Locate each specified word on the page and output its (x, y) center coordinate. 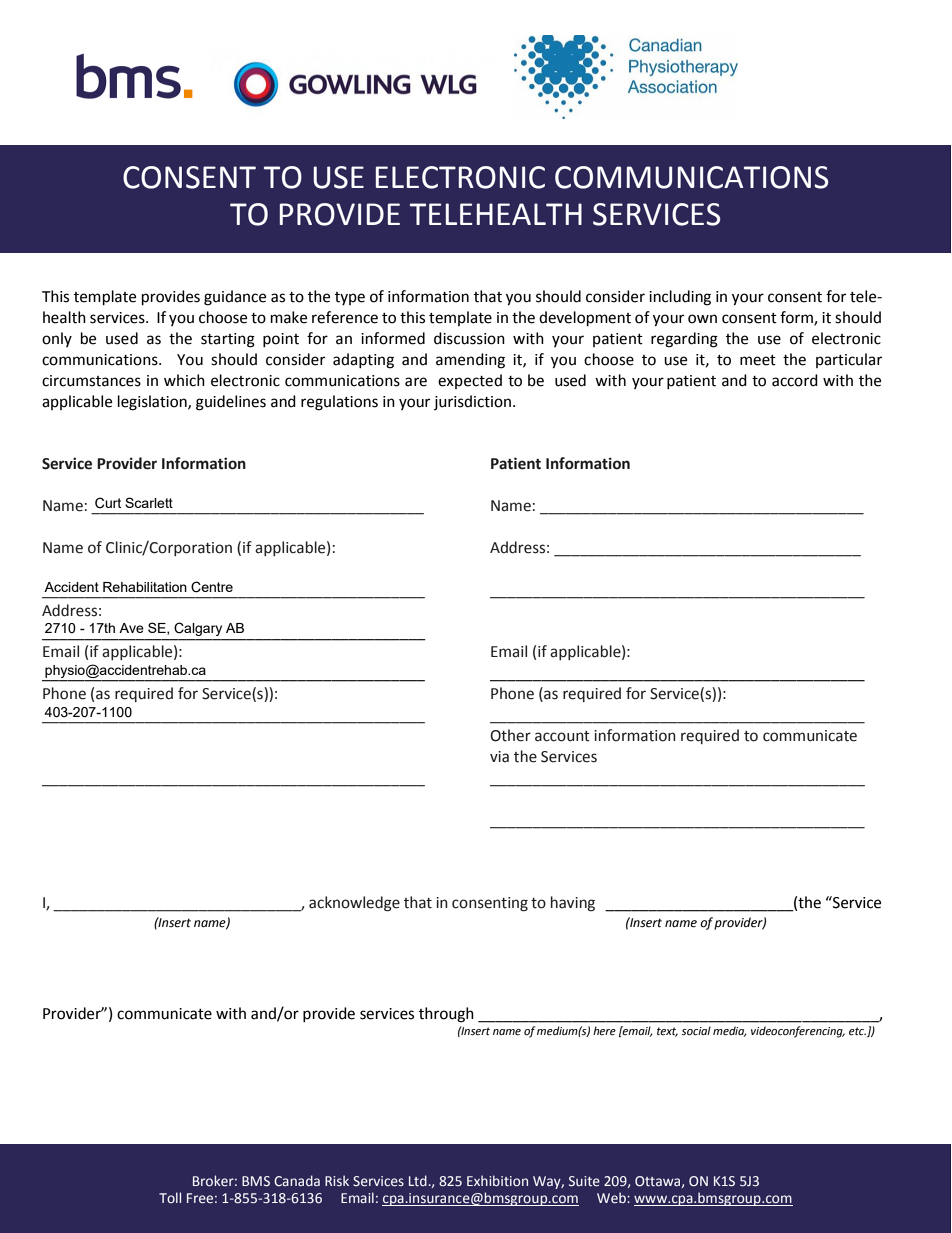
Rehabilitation (145, 587)
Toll (170, 1197)
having (573, 904)
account (562, 736)
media (730, 1031)
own (702, 319)
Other (510, 735)
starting (228, 340)
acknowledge (354, 904)
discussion (469, 338)
